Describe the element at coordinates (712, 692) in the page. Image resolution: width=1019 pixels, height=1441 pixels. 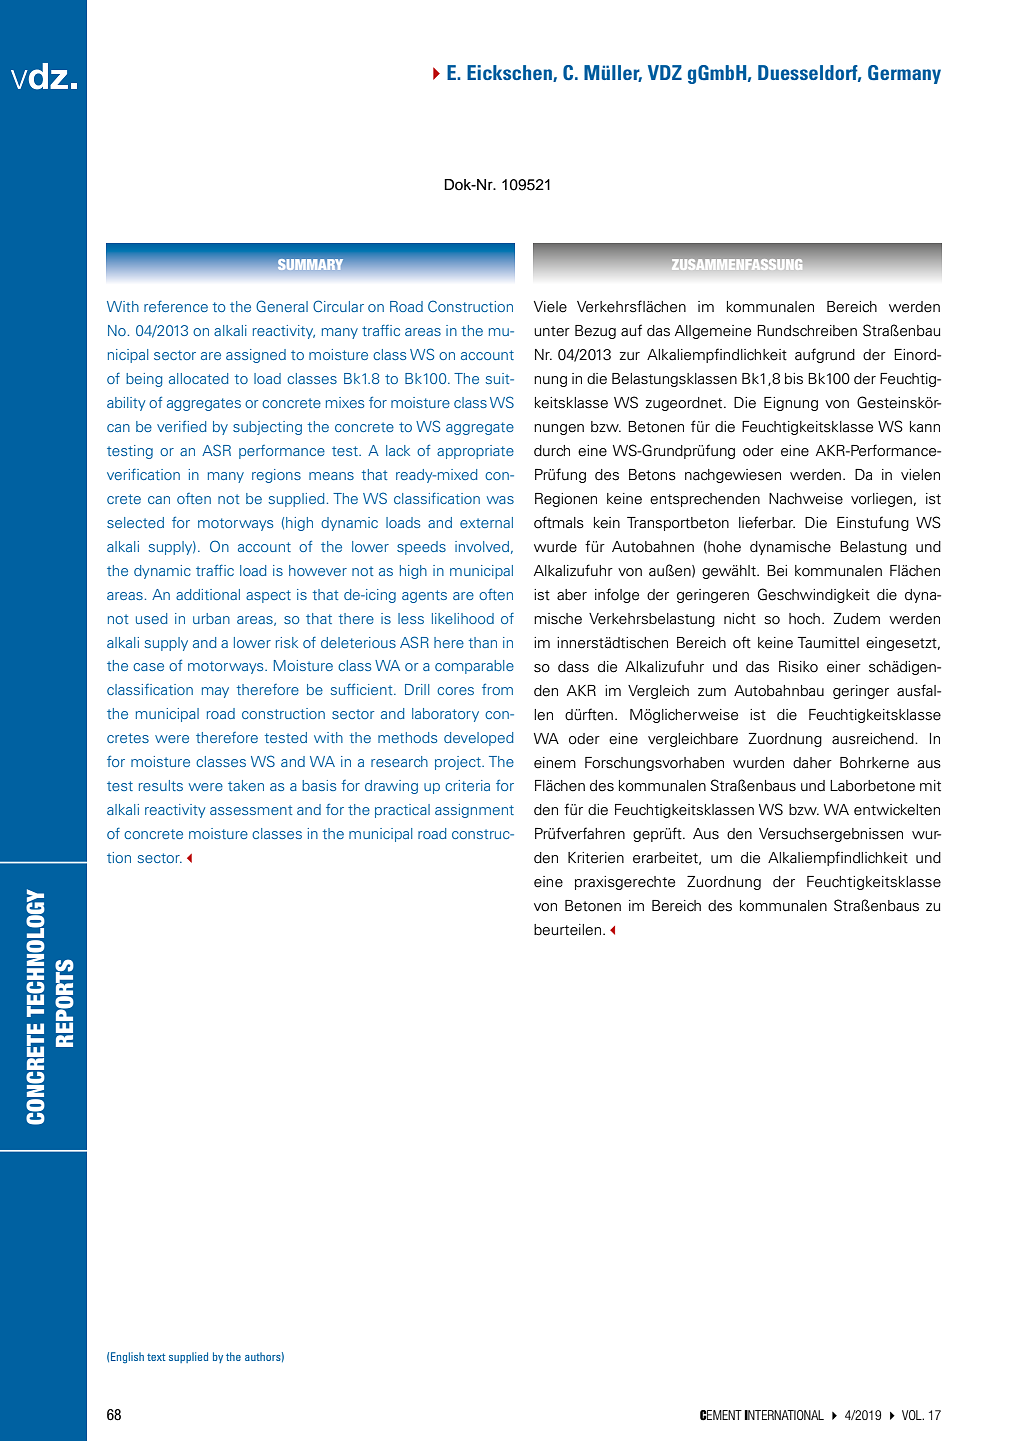
I see `zum` at that location.
